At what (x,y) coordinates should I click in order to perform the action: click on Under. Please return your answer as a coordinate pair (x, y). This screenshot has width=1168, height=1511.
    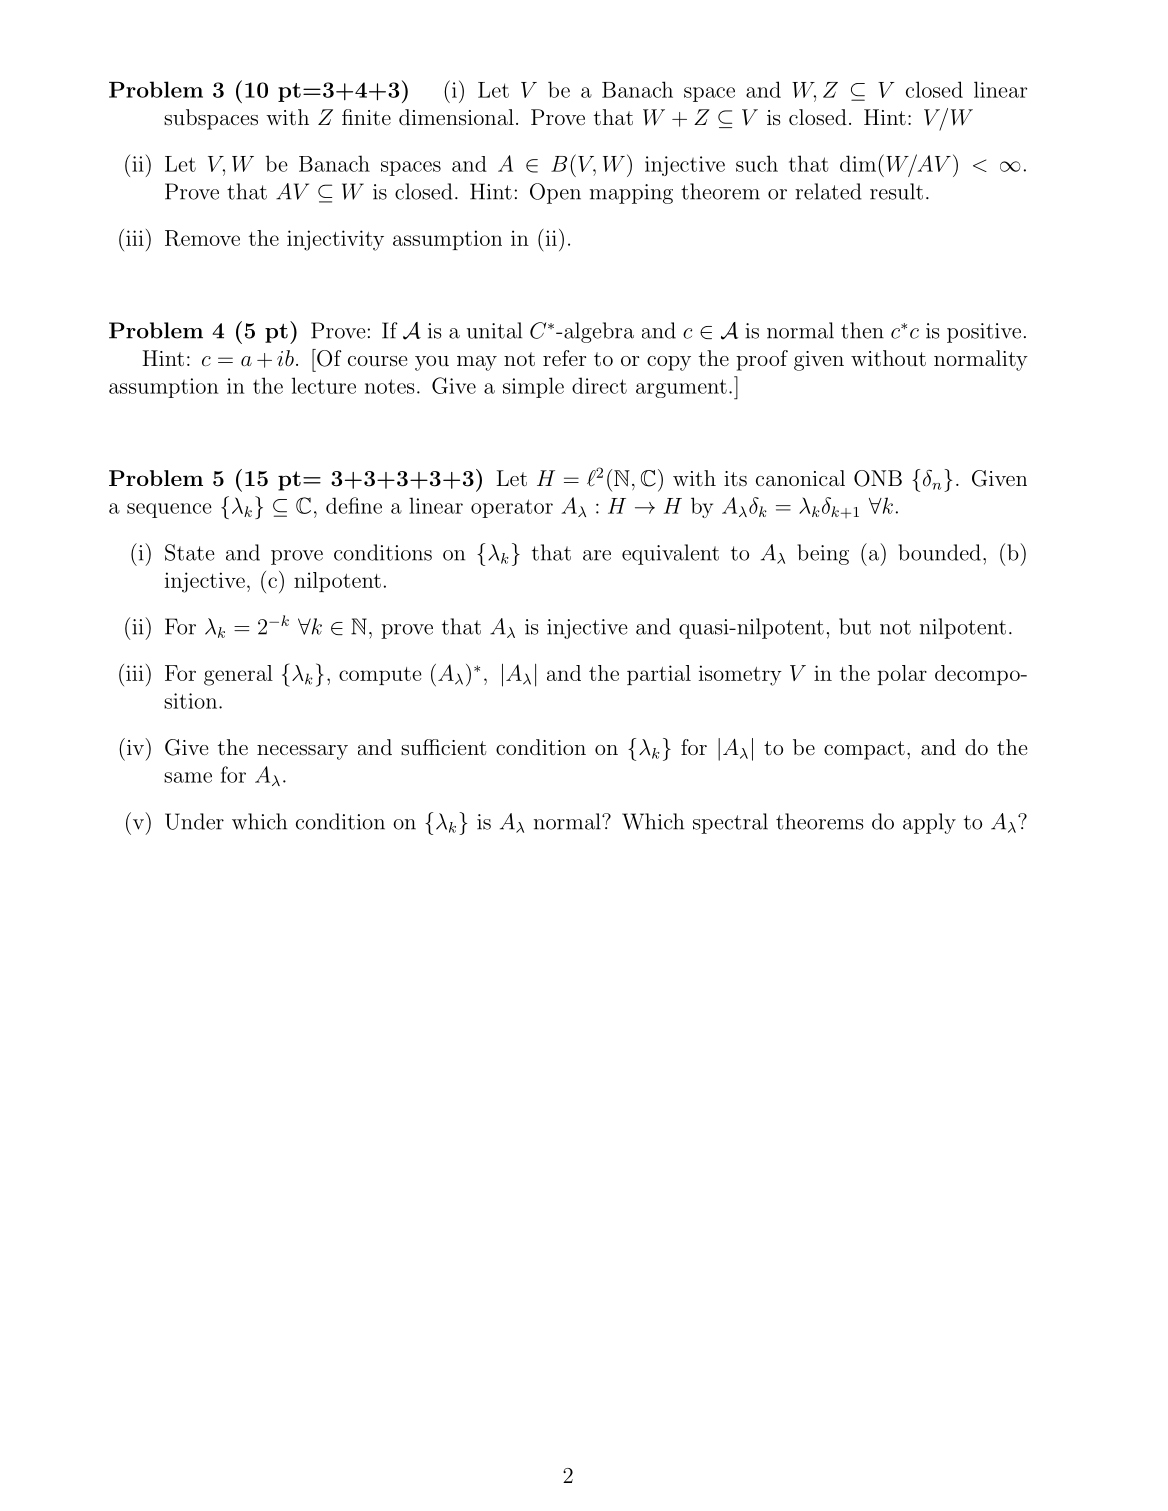
    Looking at the image, I should click on (194, 821).
